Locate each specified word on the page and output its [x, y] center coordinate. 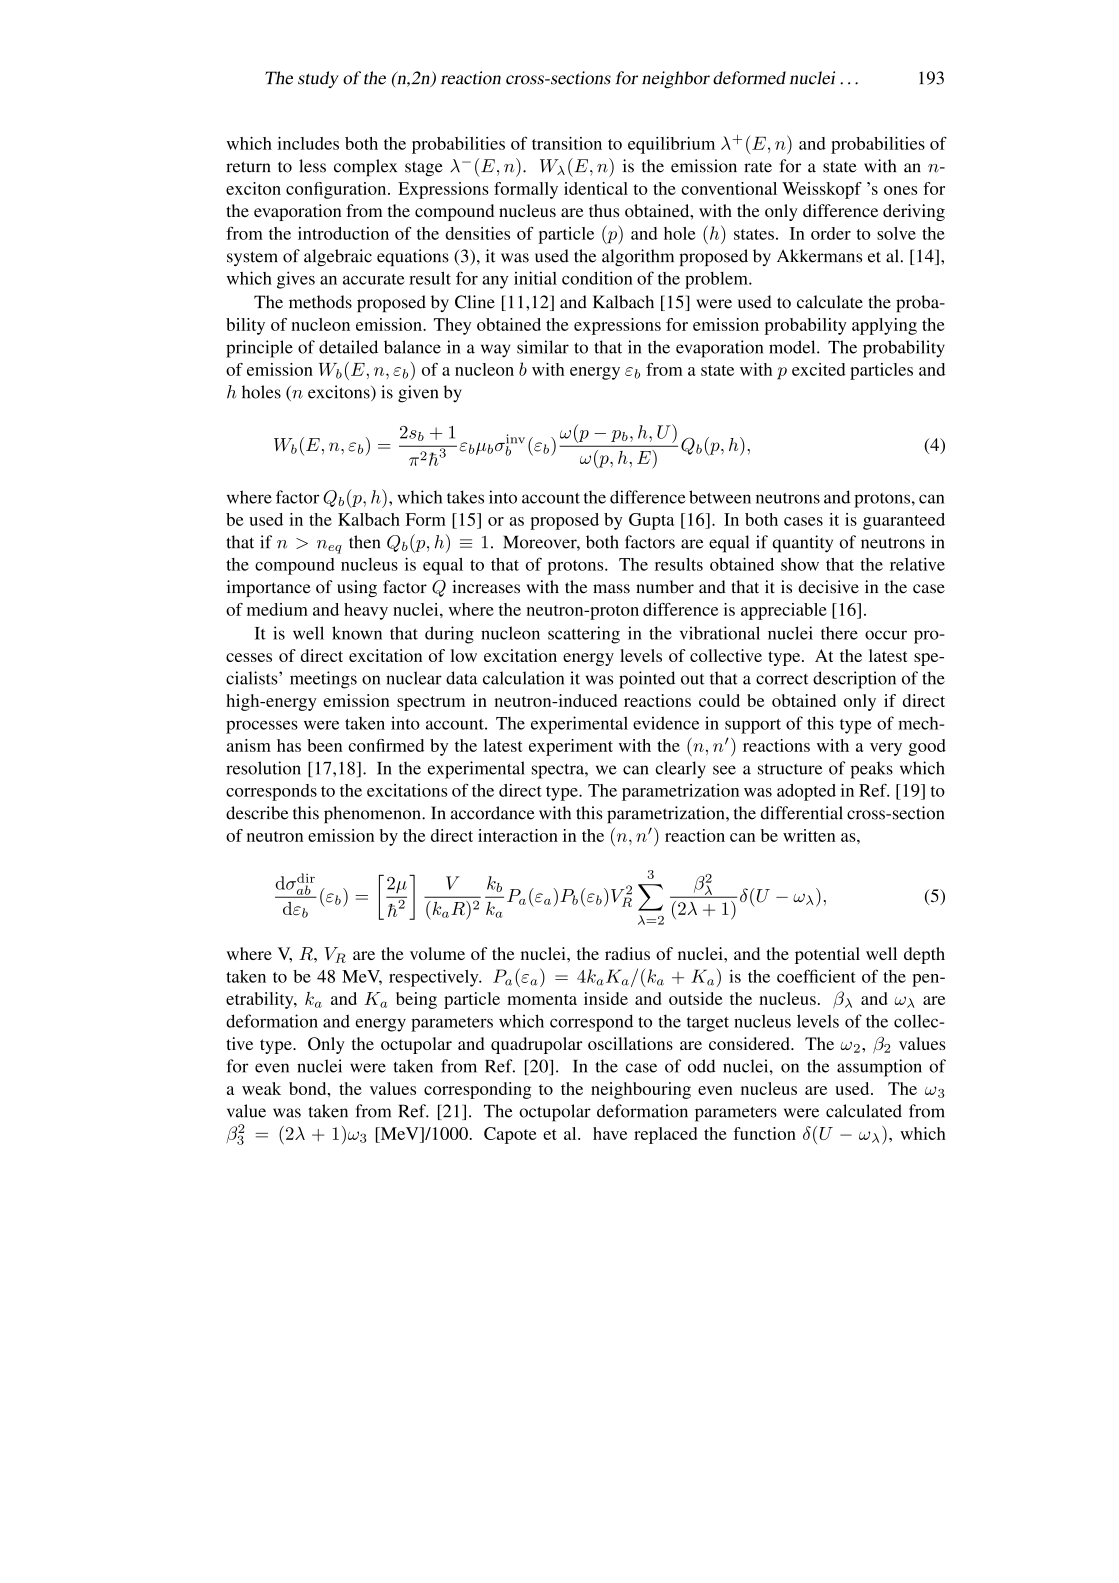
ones [900, 190]
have [610, 1133]
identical [596, 188]
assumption [879, 1068]
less [312, 166]
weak [261, 1088]
